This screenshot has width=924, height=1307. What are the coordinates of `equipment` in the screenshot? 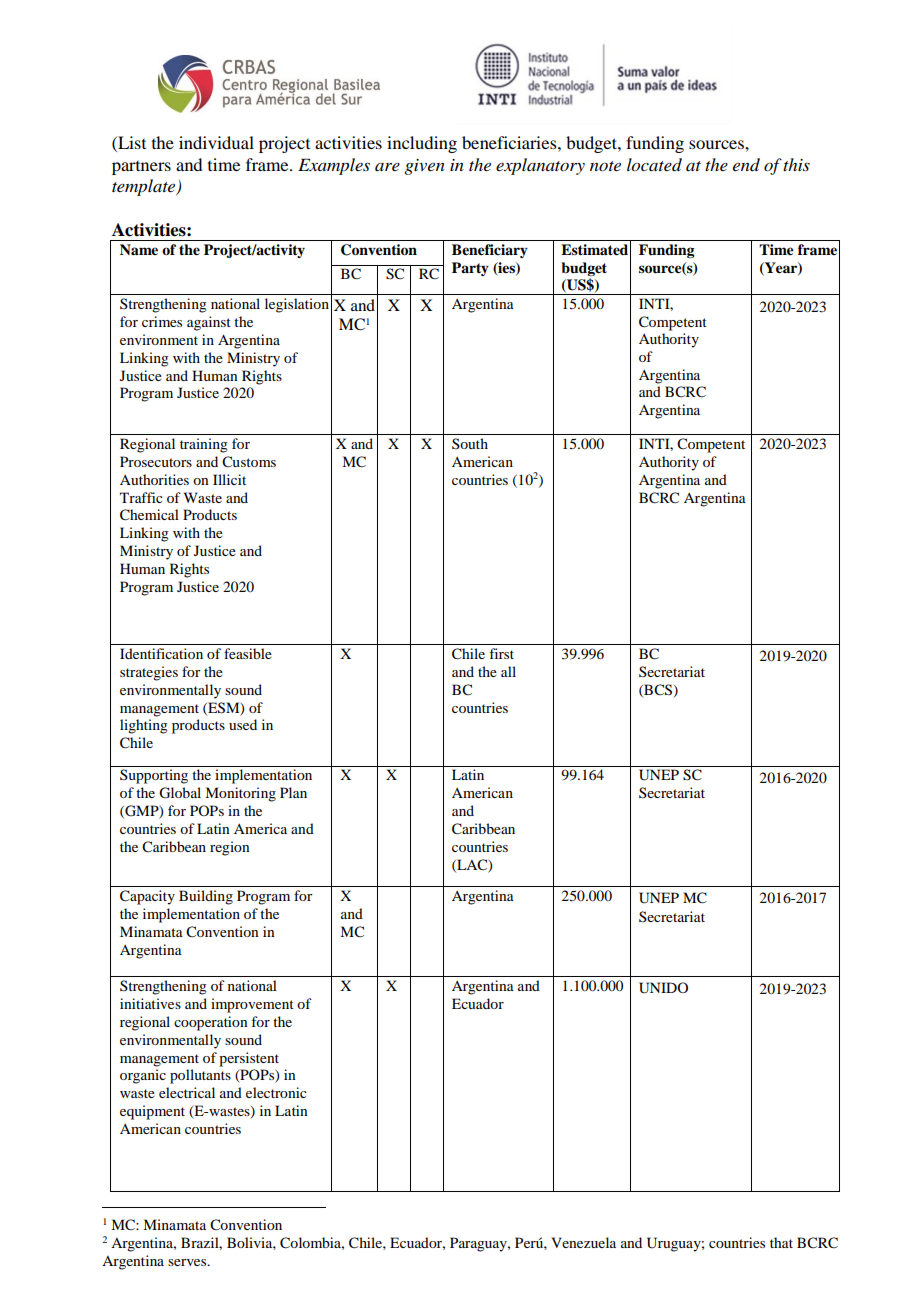 It's located at (152, 1112).
